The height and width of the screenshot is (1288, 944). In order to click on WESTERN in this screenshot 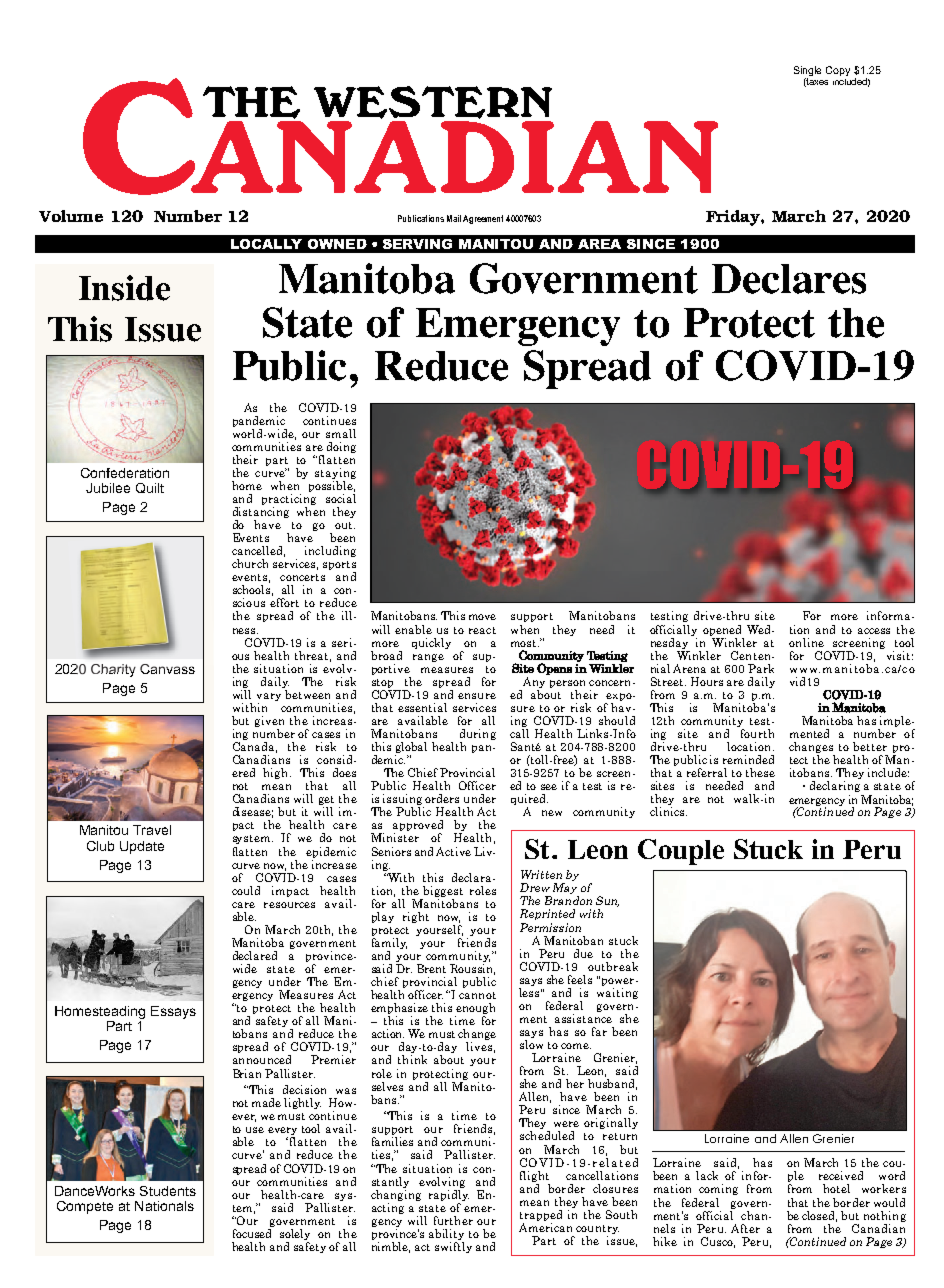, I will do `click(433, 102)`.
